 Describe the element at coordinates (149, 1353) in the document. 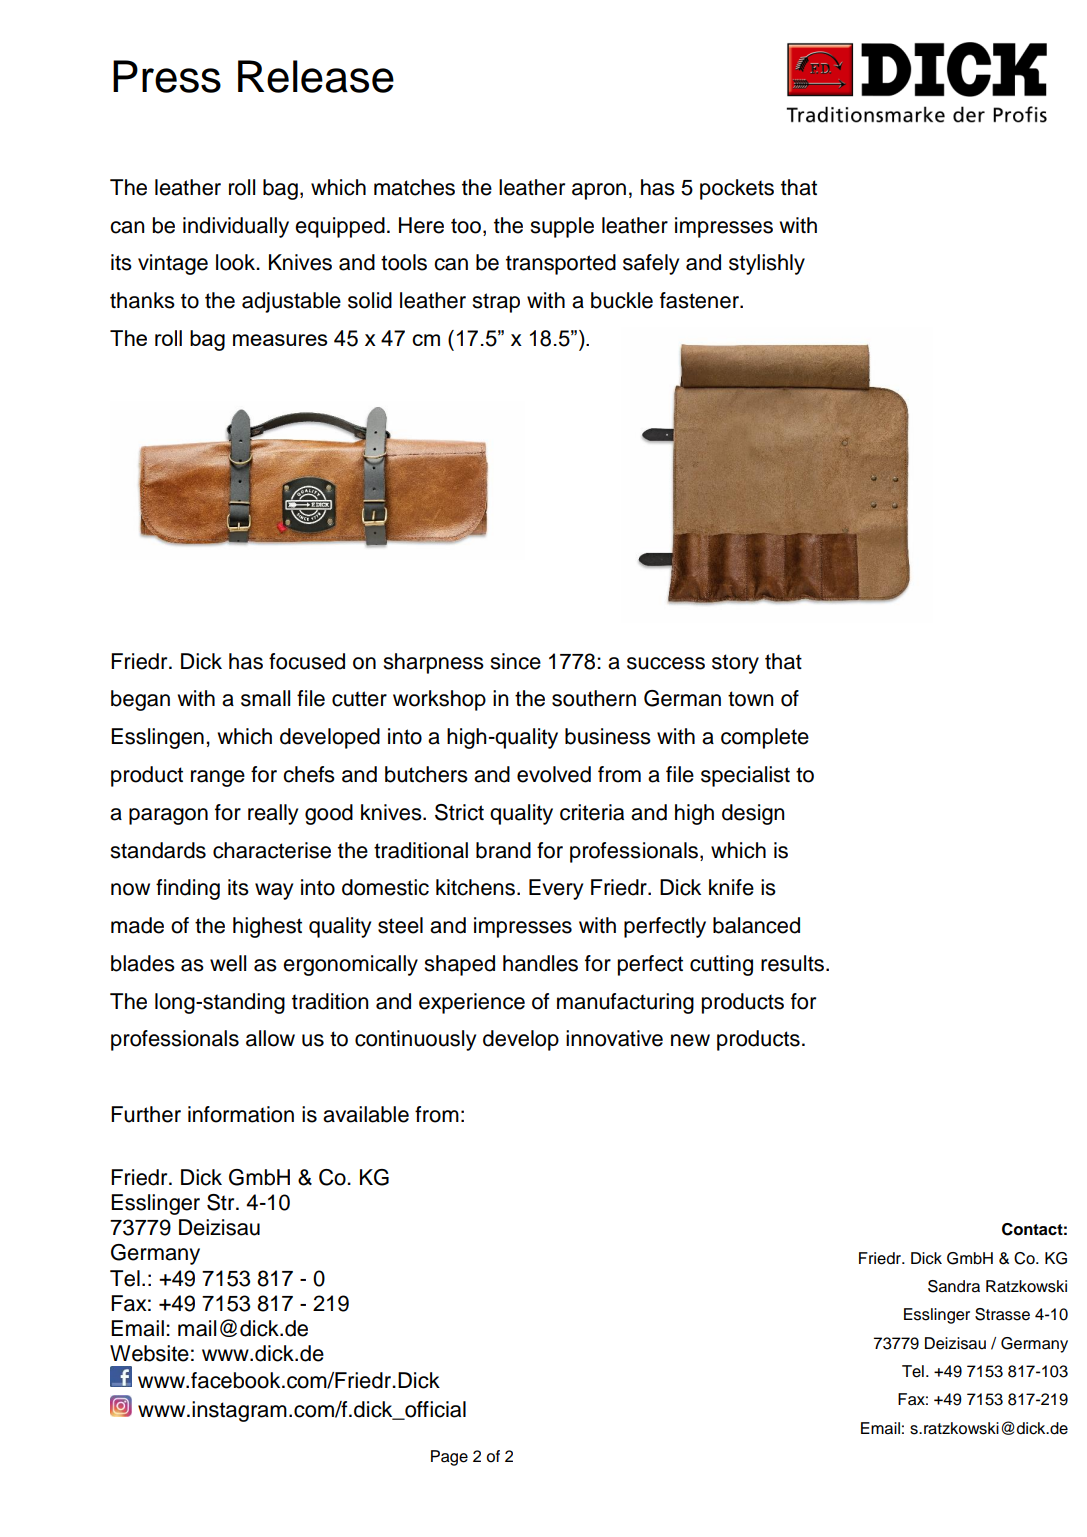

I see `Website` at that location.
